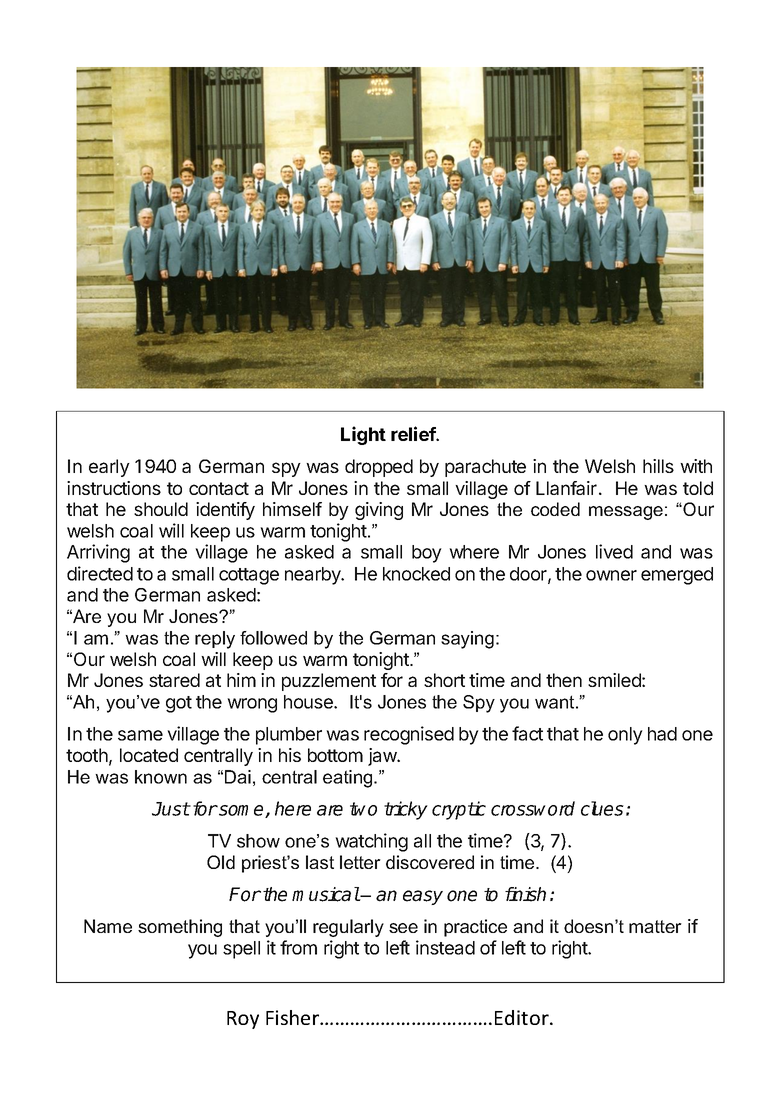  Describe the element at coordinates (445, 947) in the screenshot. I see `instead` at that location.
